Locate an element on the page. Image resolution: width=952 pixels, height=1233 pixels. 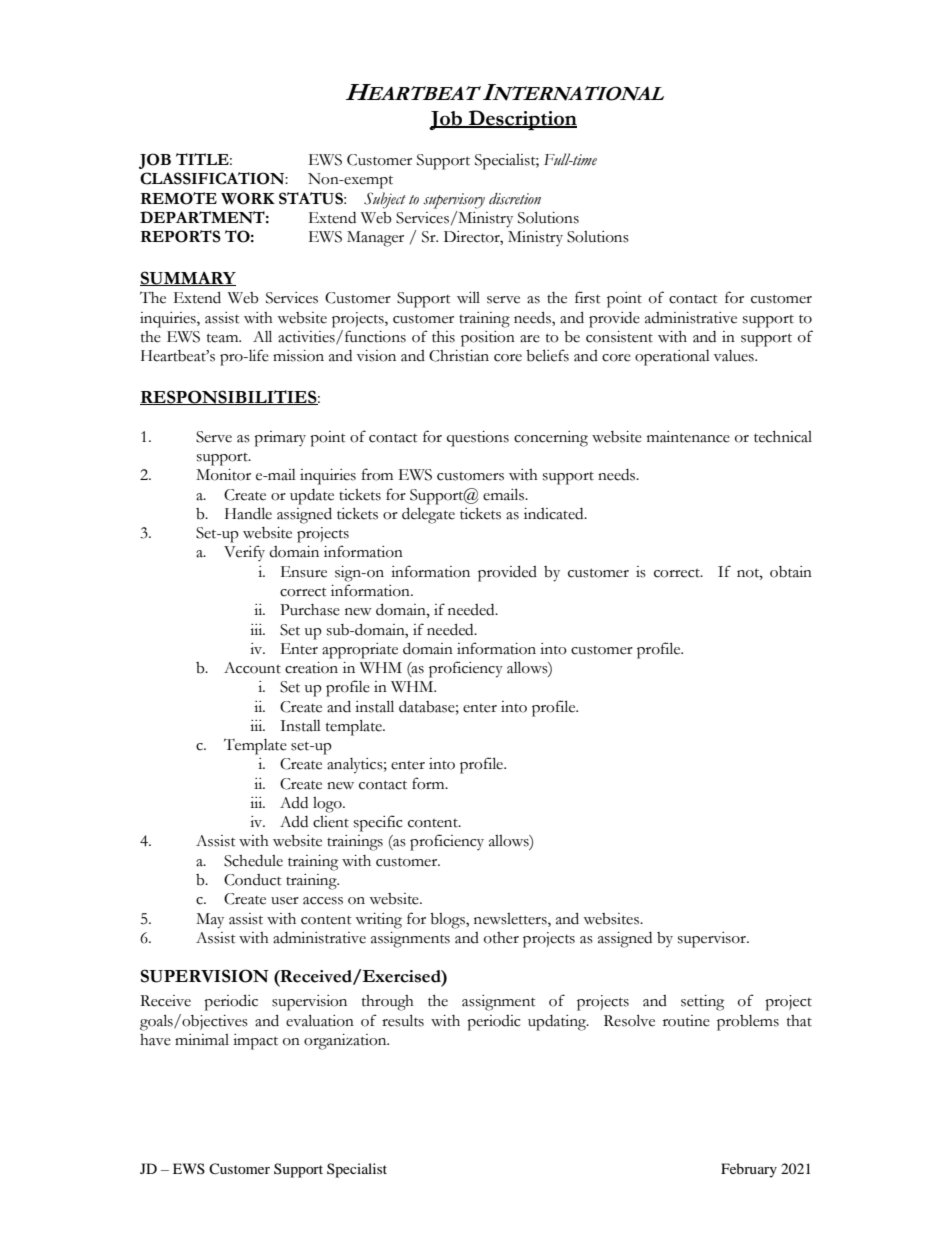
Description is located at coordinates (522, 120).
